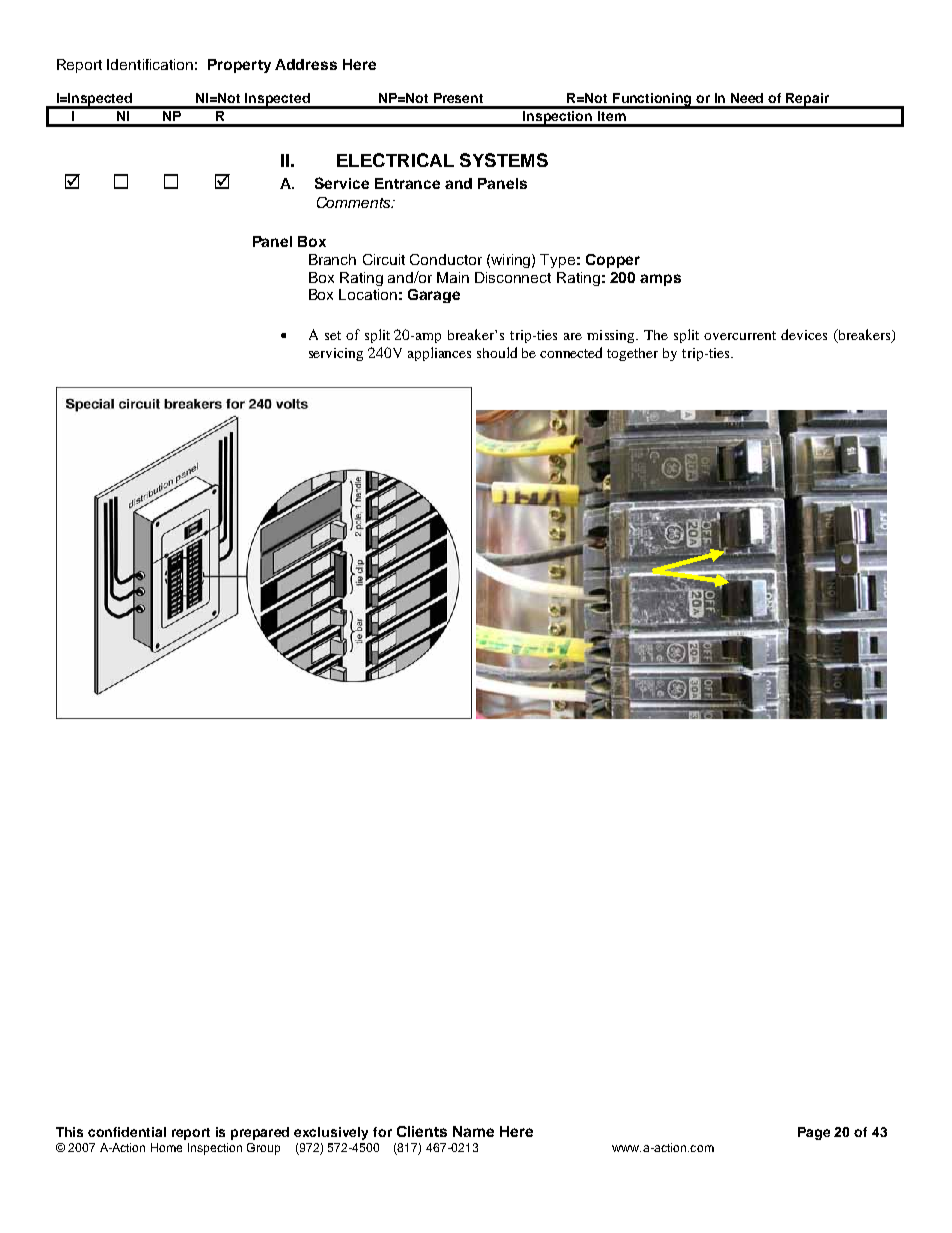  I want to click on Clients, so click(422, 1131).
